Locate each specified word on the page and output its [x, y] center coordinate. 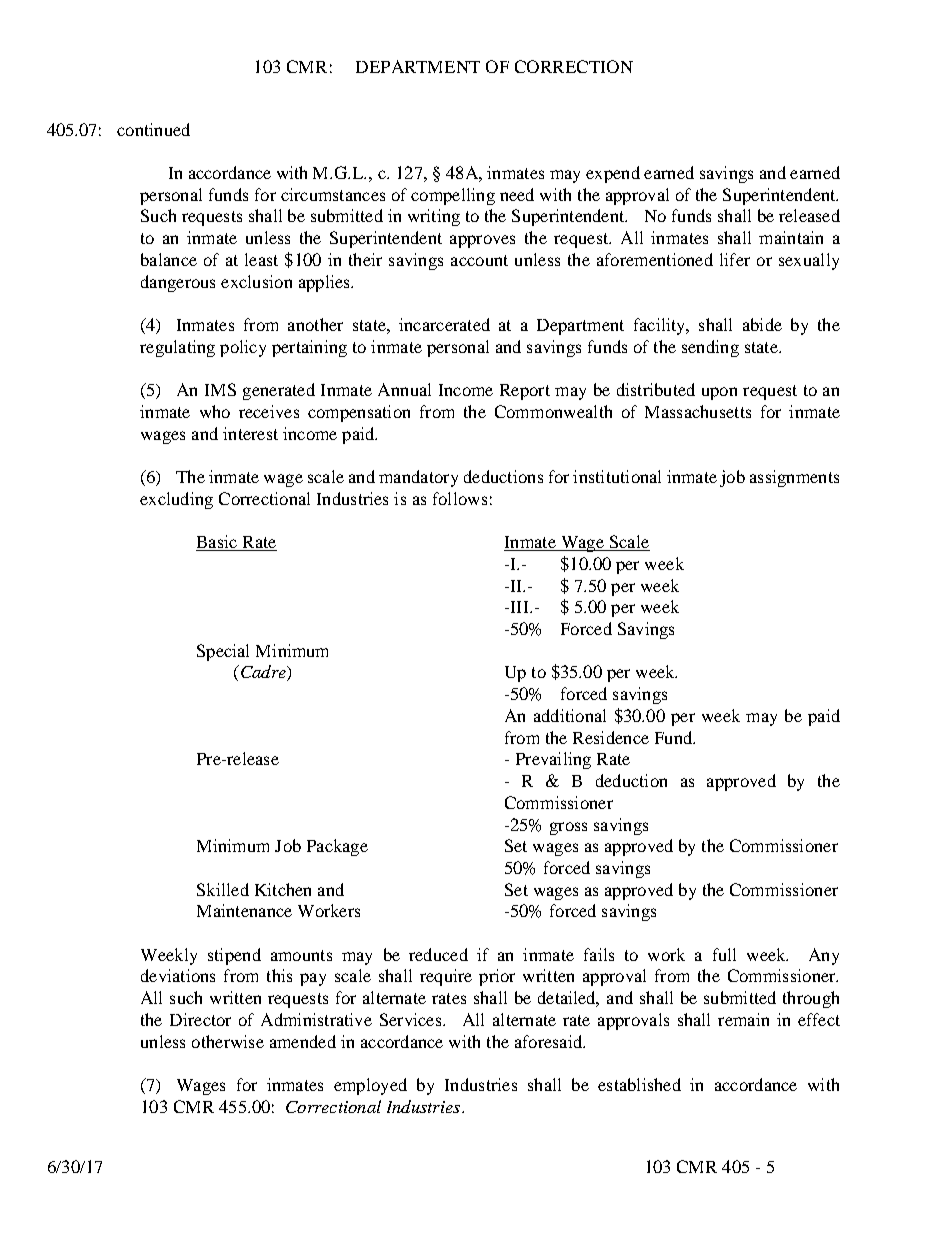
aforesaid [550, 1041]
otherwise [228, 1041]
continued [153, 129]
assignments [794, 478]
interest [250, 433]
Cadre [263, 673]
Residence [611, 737]
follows [460, 498]
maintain [791, 237]
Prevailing [553, 760]
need [517, 194]
